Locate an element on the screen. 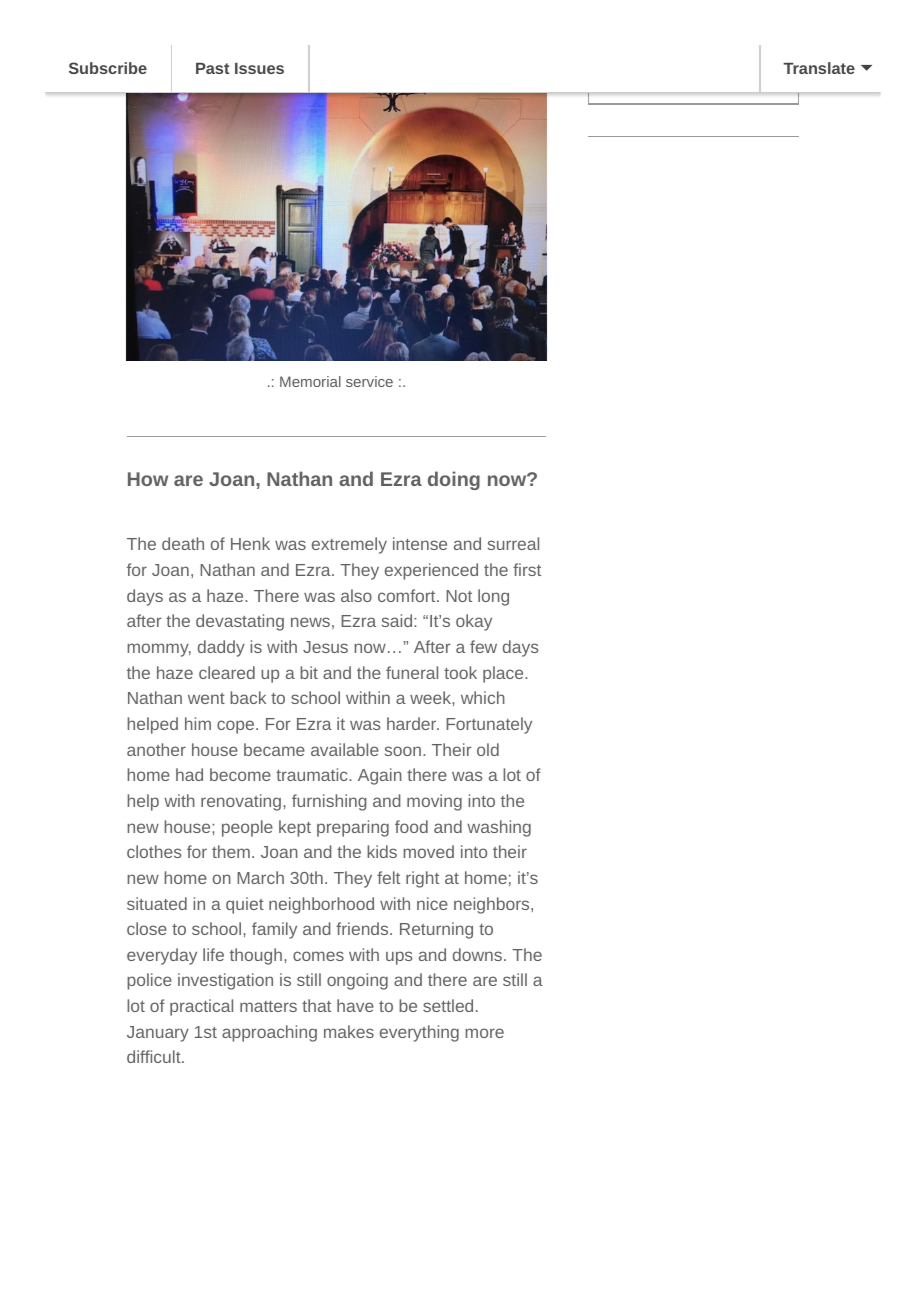  more is located at coordinates (484, 1033).
